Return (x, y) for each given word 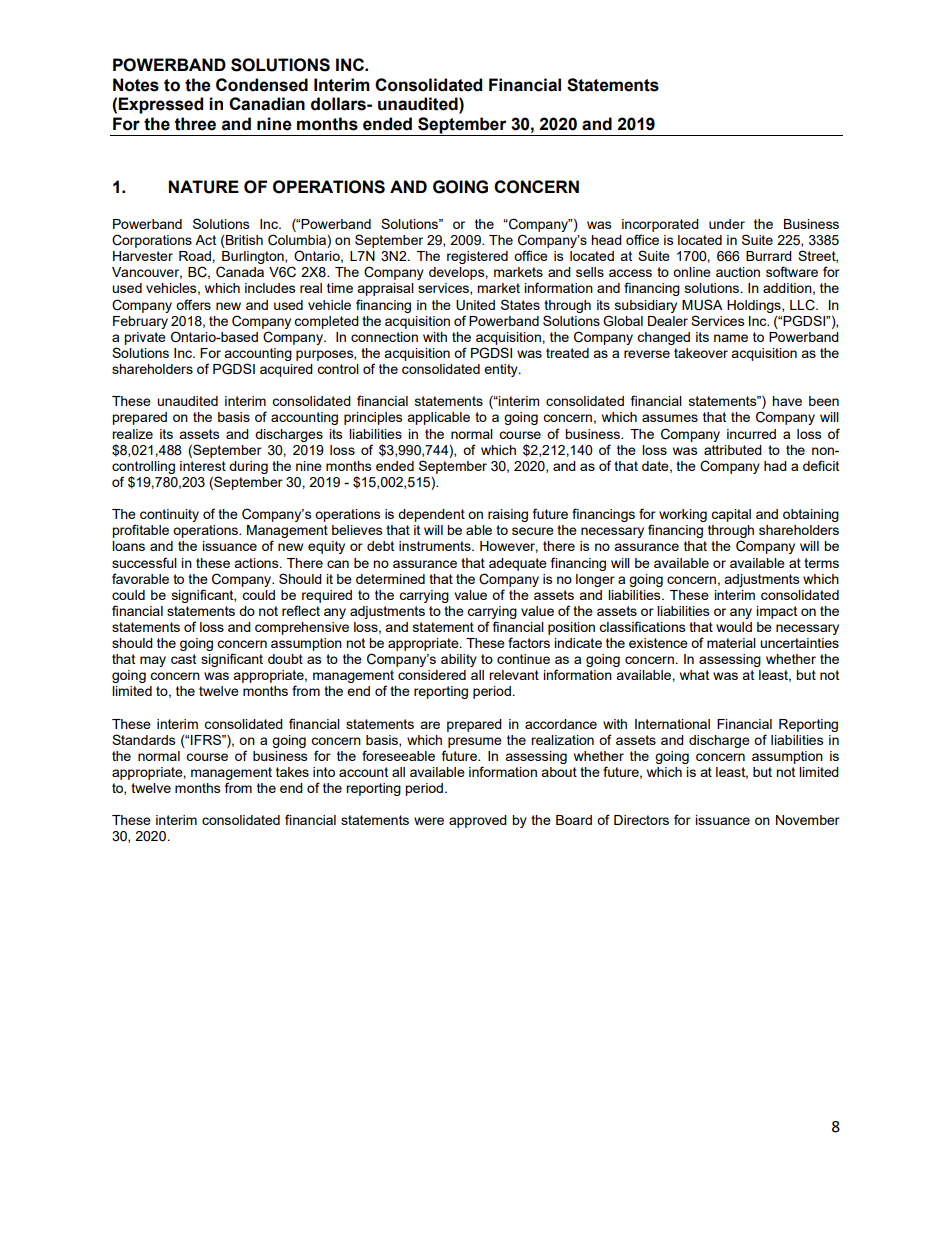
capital (731, 515)
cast (183, 659)
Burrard (769, 256)
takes (292, 772)
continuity (169, 515)
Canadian (267, 104)
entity (502, 370)
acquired (286, 370)
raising (508, 515)
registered (477, 257)
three (195, 124)
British (243, 241)
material (731, 643)
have (787, 401)
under (727, 224)
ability (459, 660)
